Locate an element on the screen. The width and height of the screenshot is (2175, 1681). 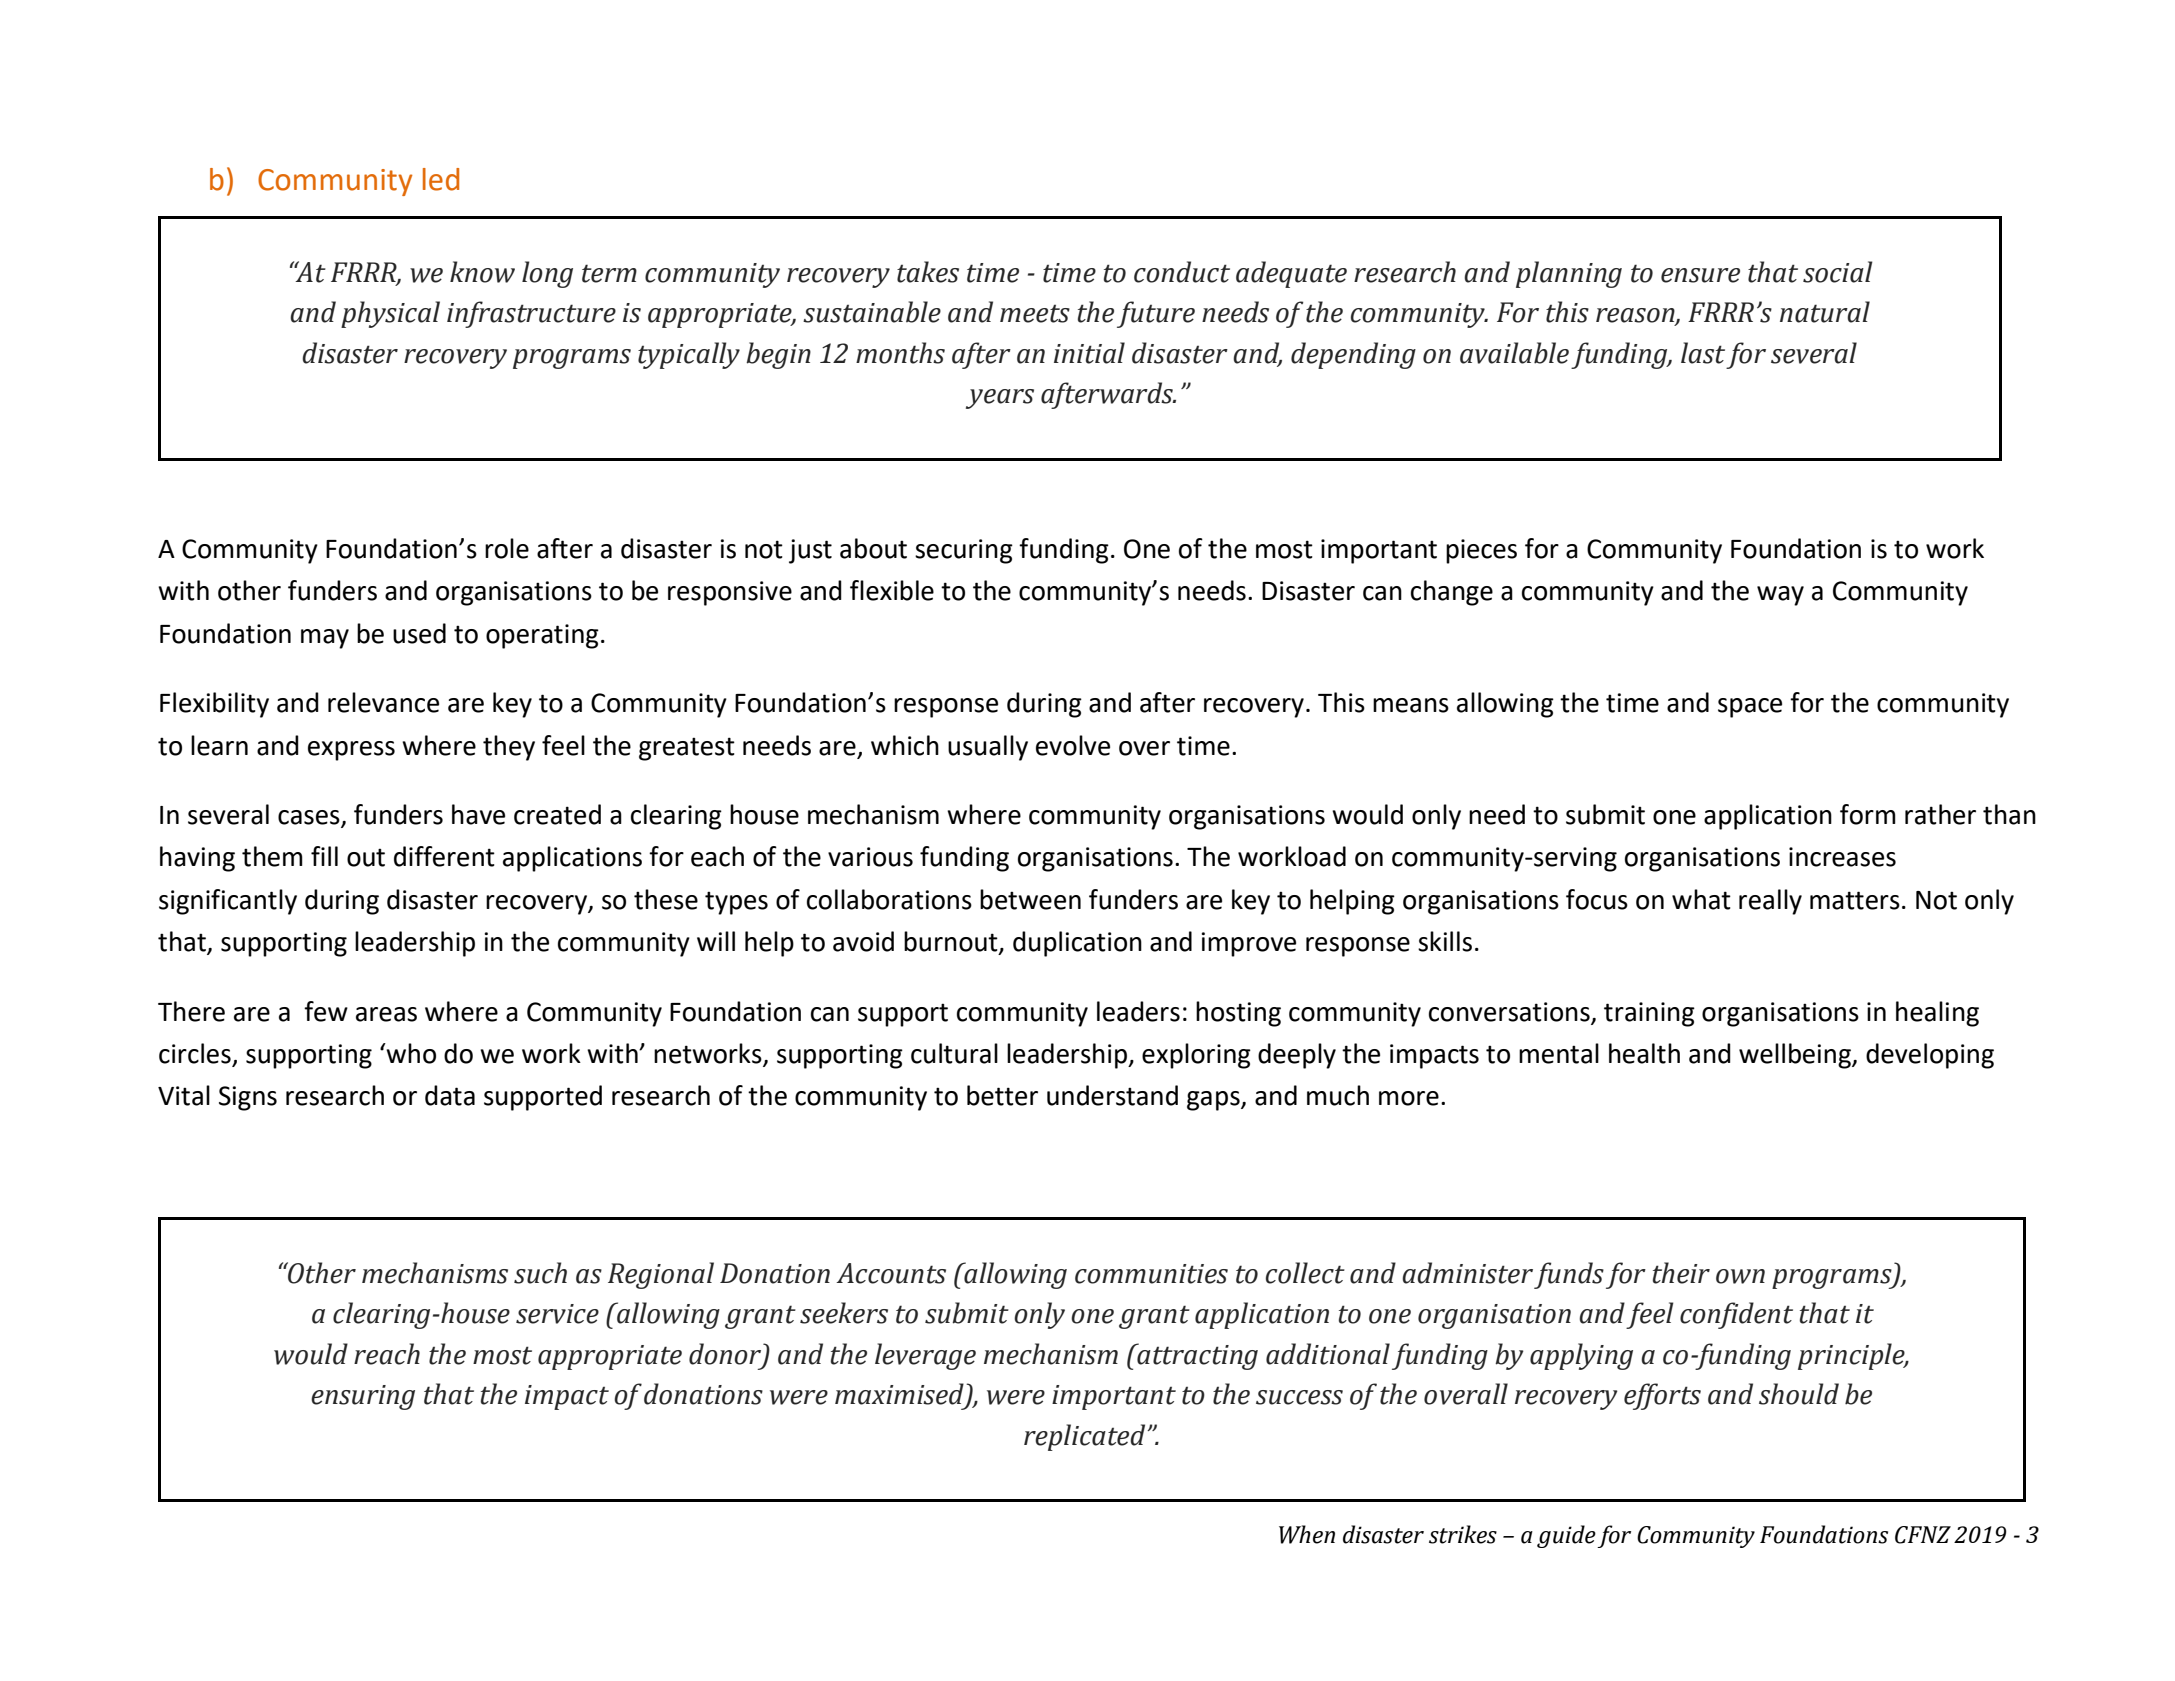
social is located at coordinates (1838, 272).
